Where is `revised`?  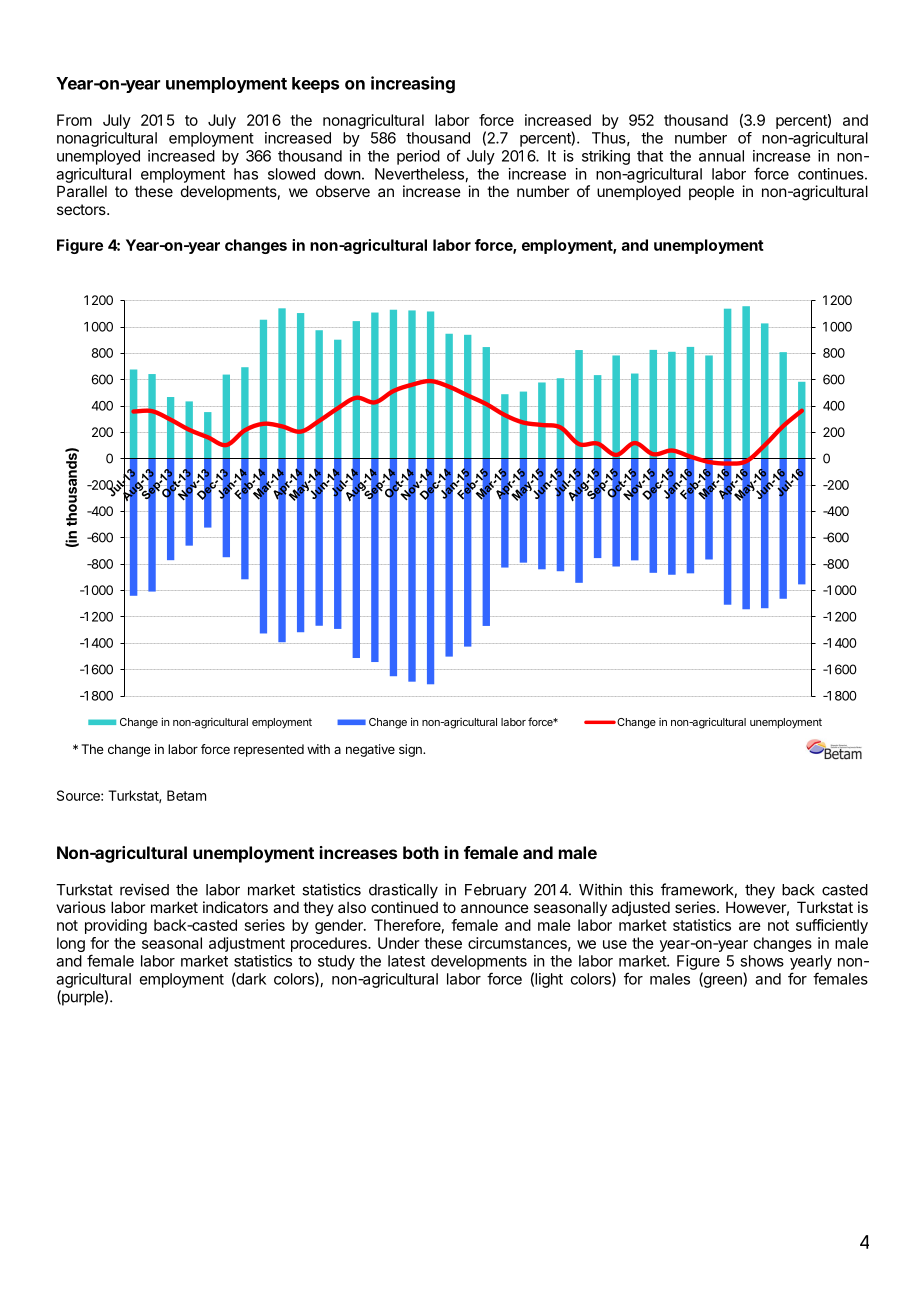
revised is located at coordinates (144, 889).
